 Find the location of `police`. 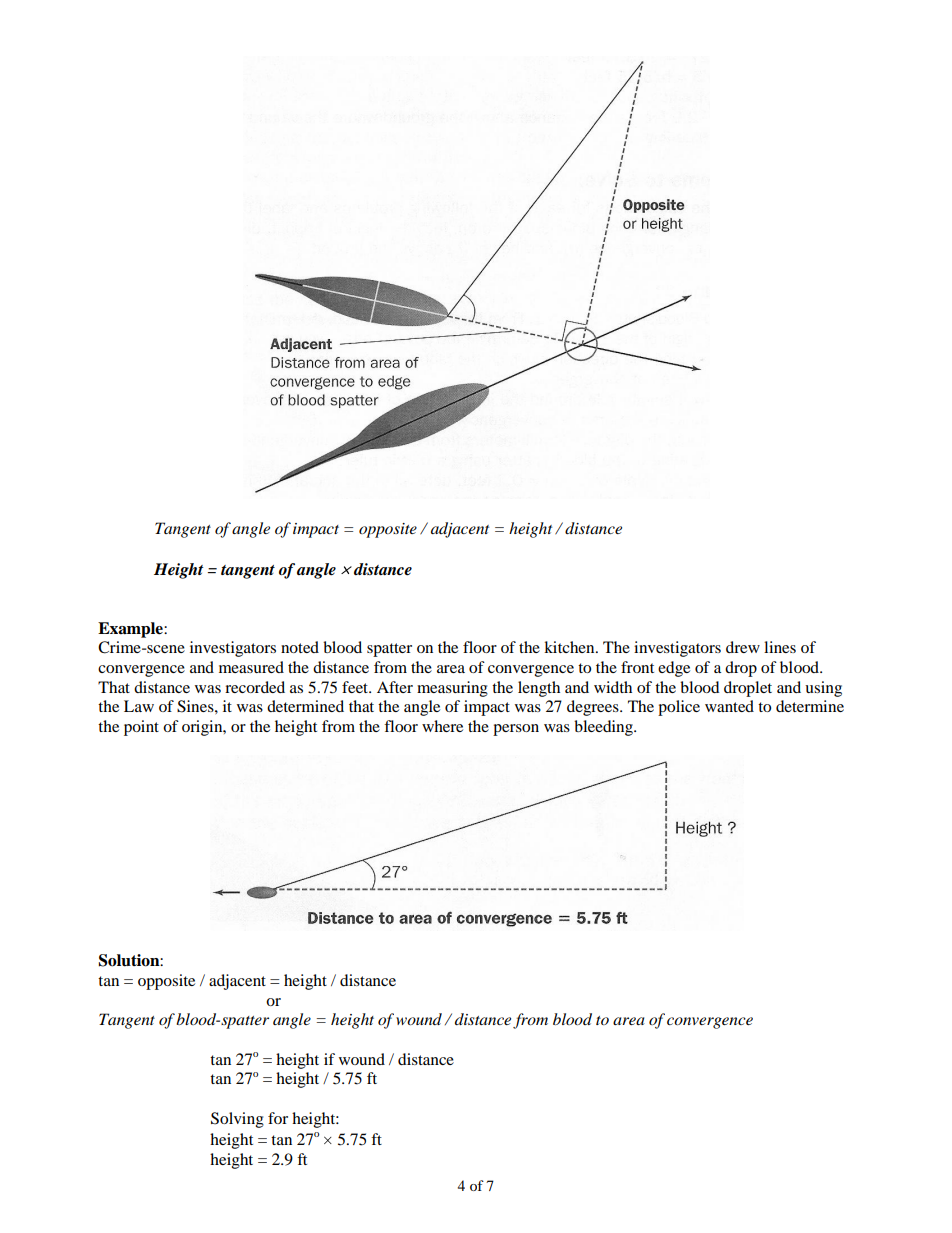

police is located at coordinates (679, 708).
